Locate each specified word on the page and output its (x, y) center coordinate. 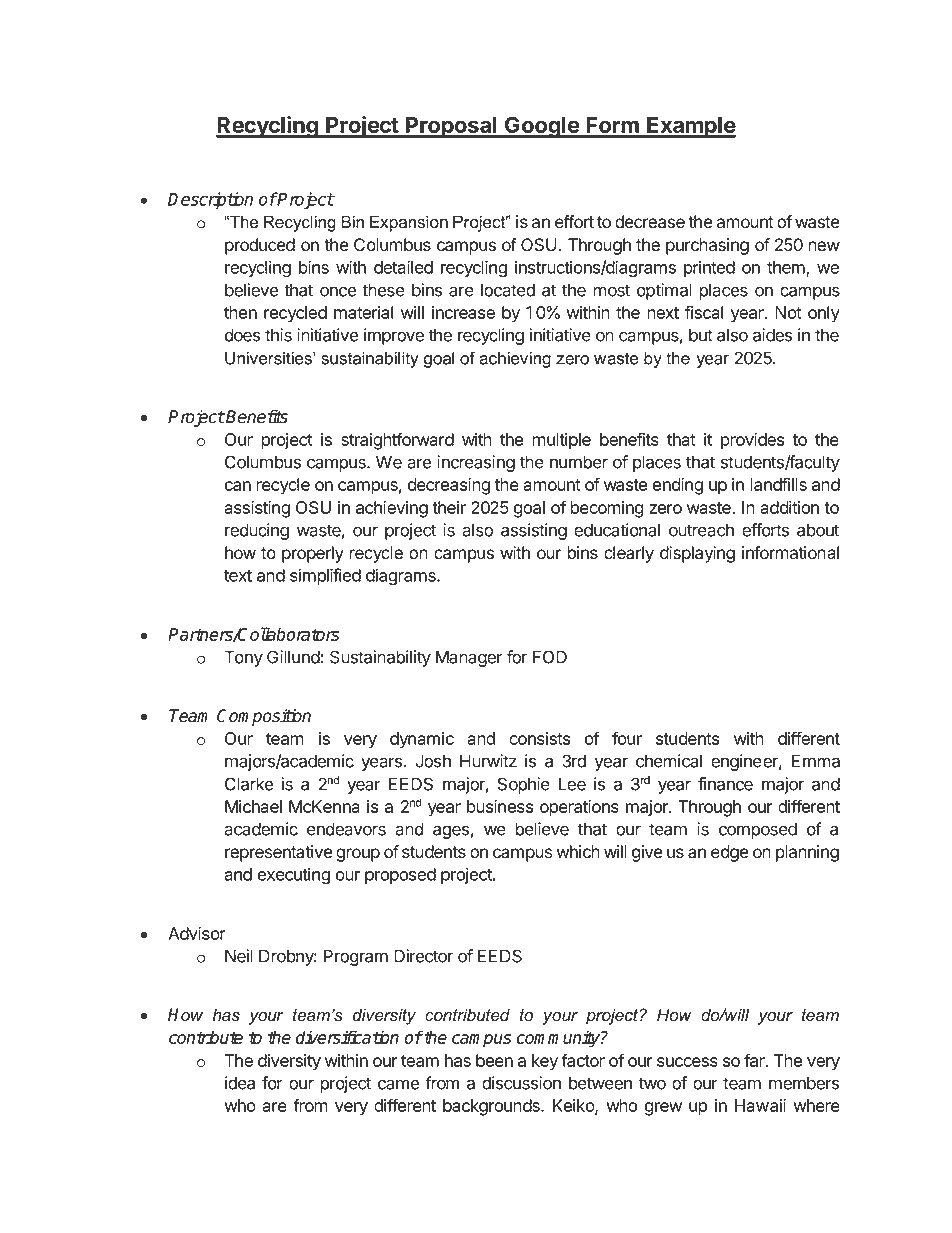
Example (690, 127)
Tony (243, 658)
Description (210, 200)
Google (542, 127)
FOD (550, 657)
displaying (697, 554)
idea (240, 1083)
